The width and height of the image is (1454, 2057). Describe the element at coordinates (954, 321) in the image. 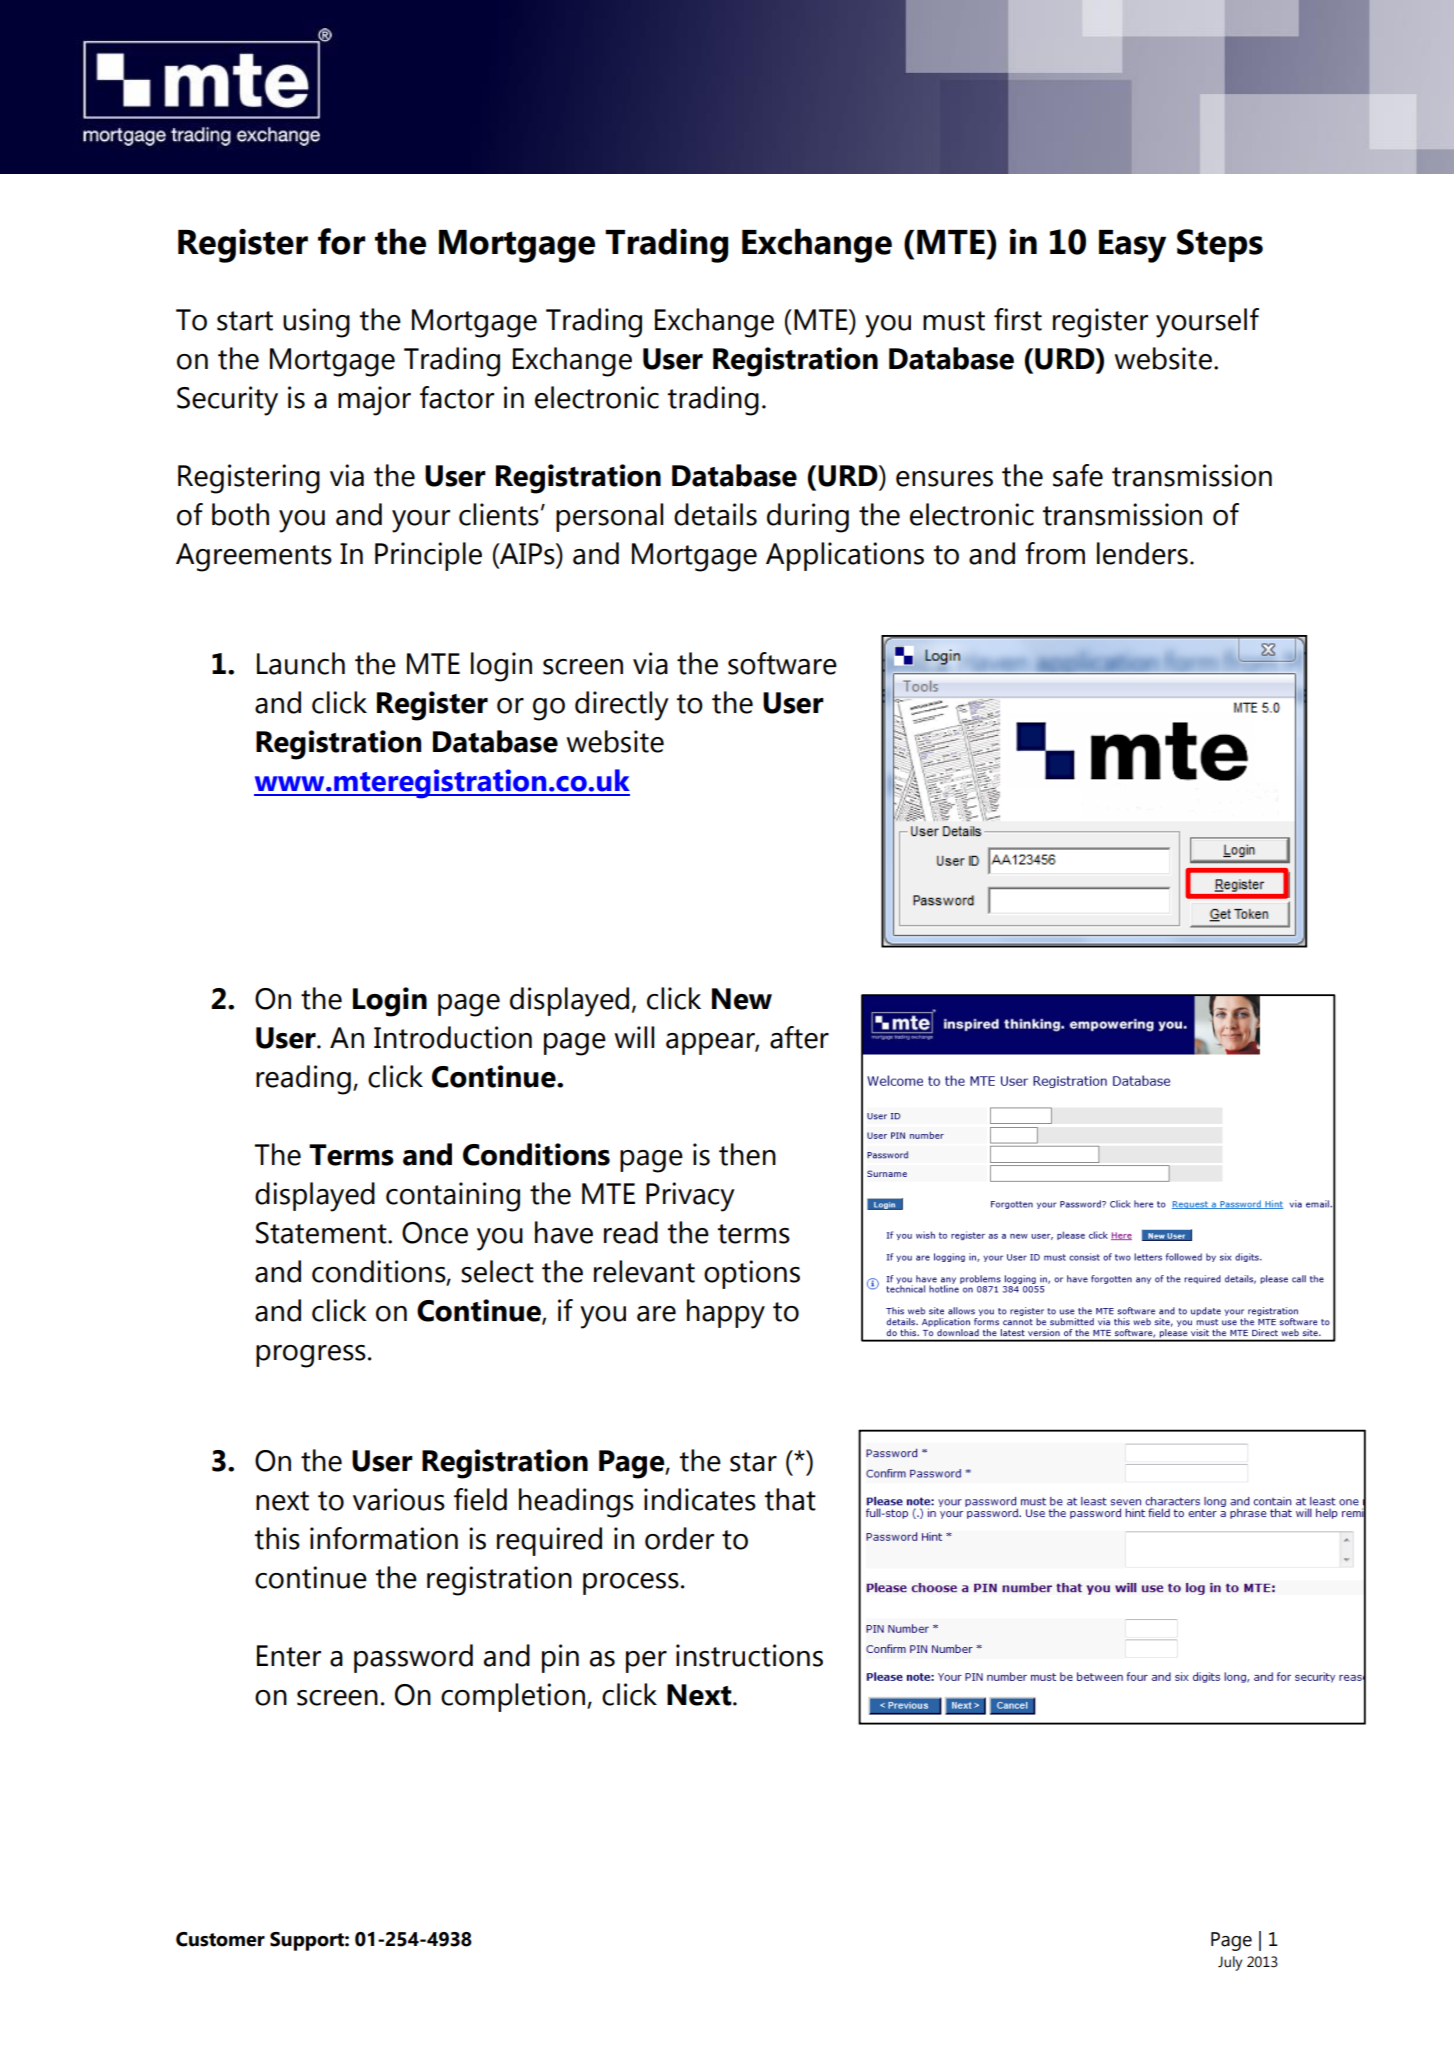

I see `must` at that location.
